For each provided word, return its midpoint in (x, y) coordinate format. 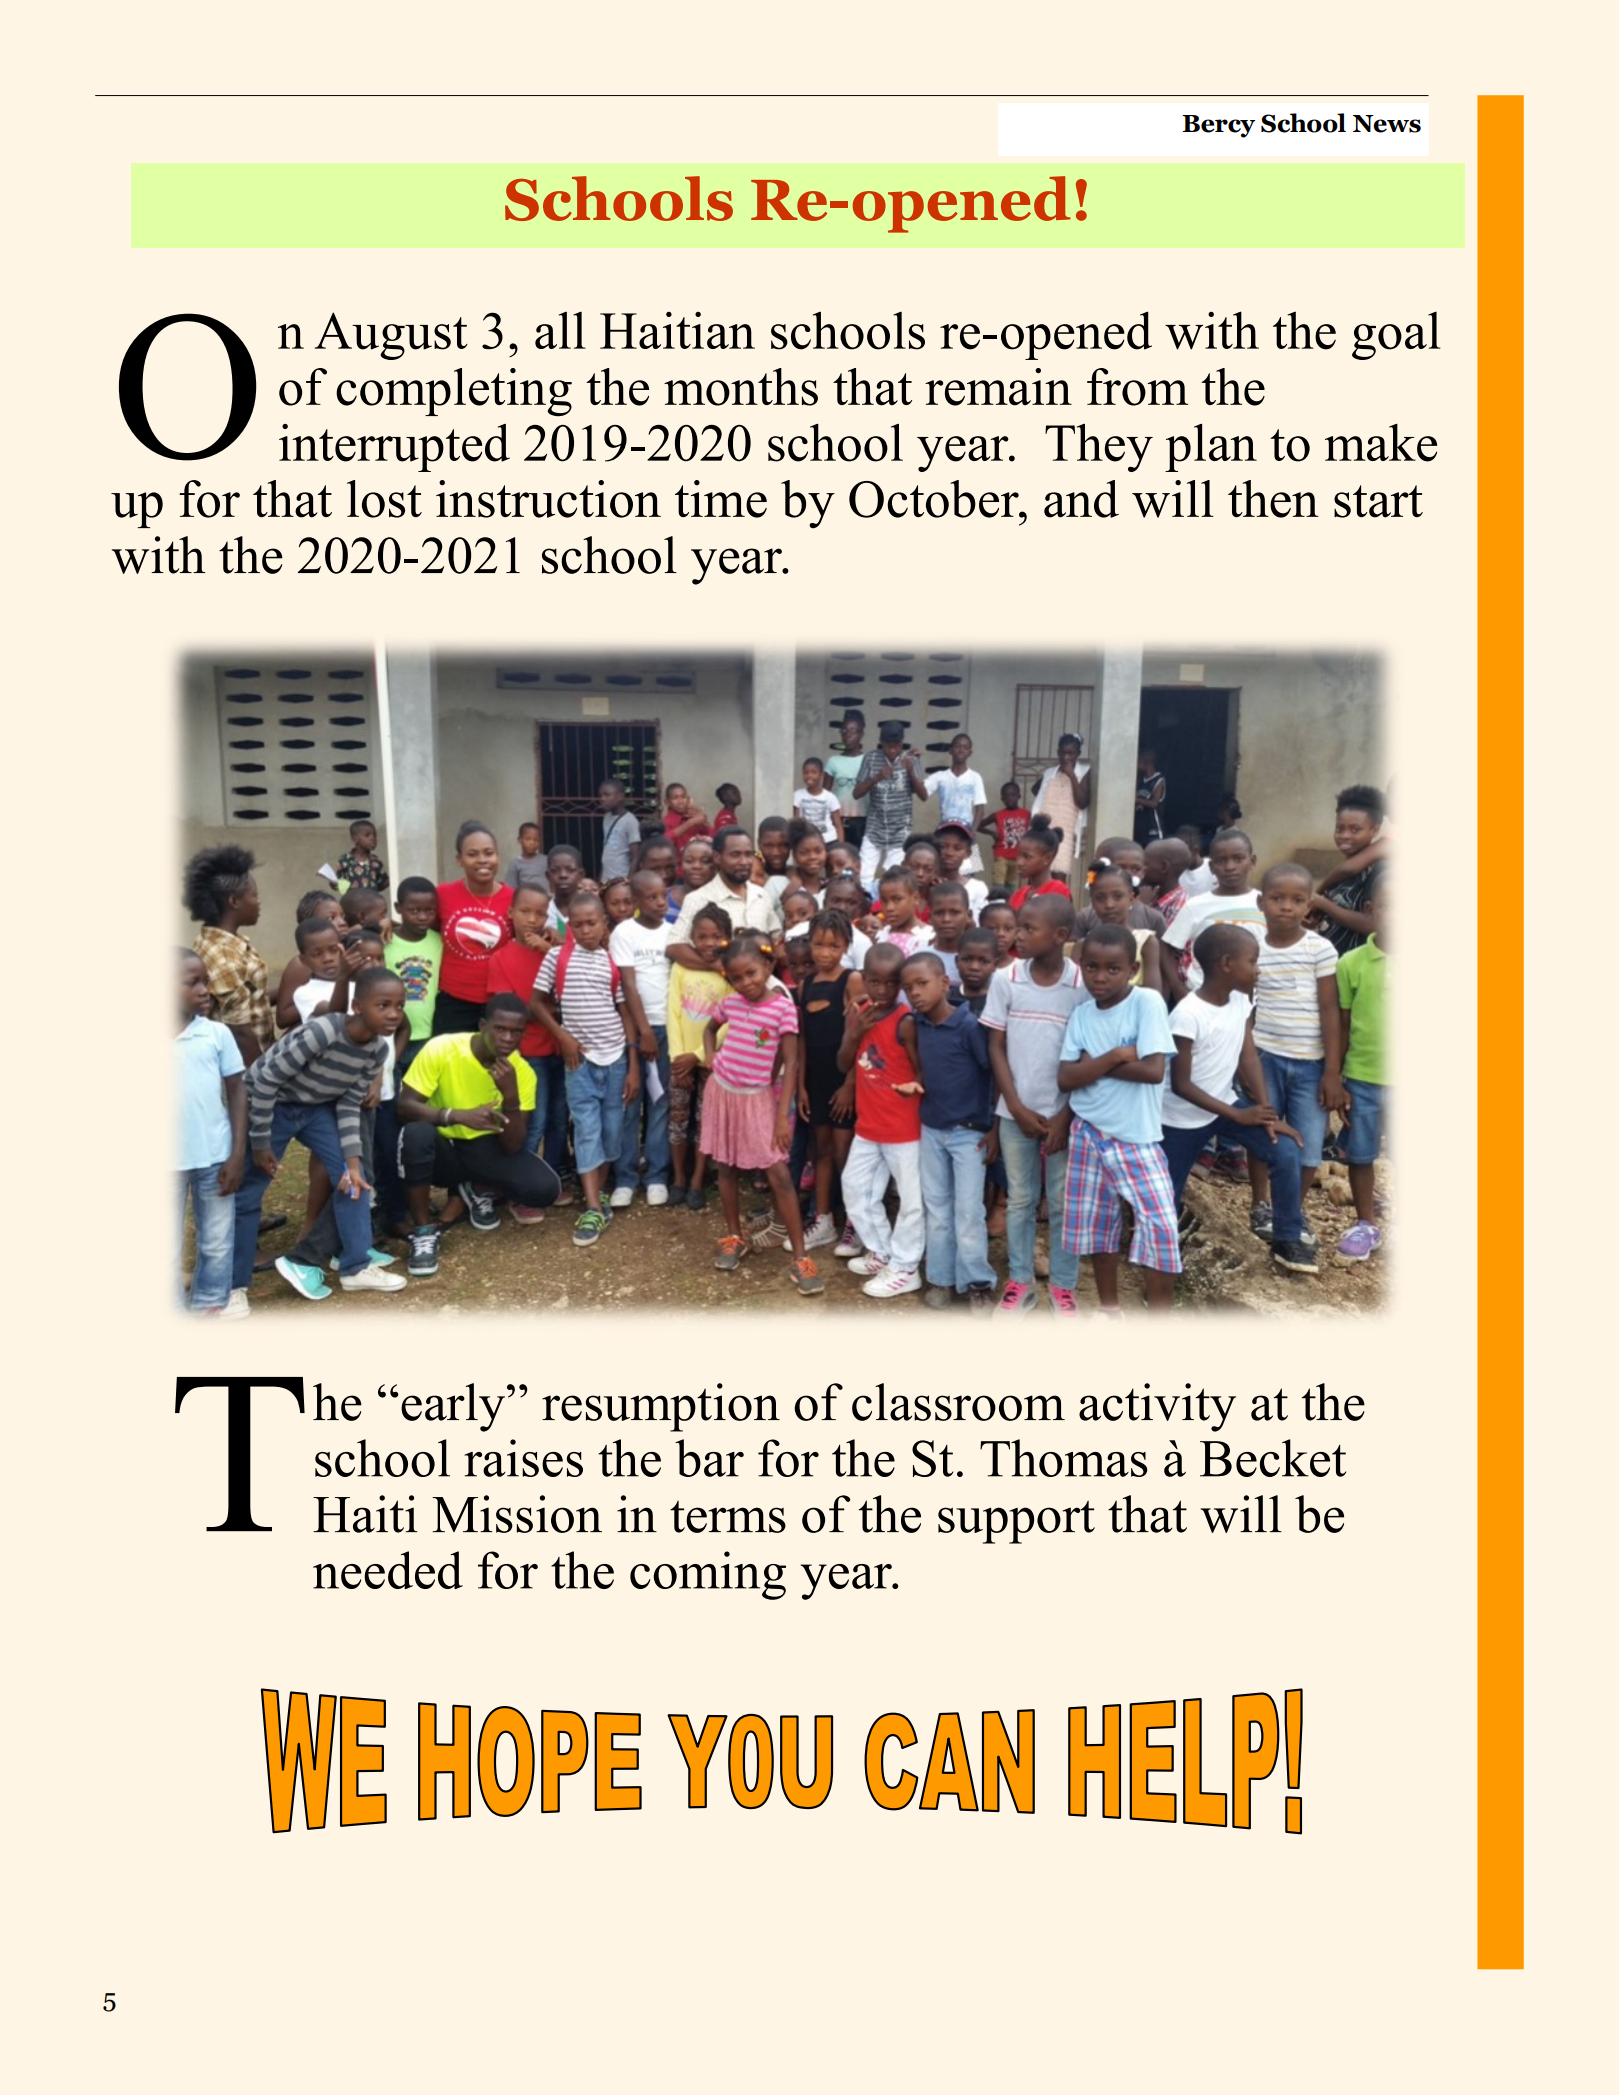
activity (1157, 1407)
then (1273, 499)
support (1016, 1522)
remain (998, 387)
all (560, 330)
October (935, 499)
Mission (517, 1514)
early (453, 1407)
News (1387, 124)
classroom (958, 1402)
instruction (548, 499)
